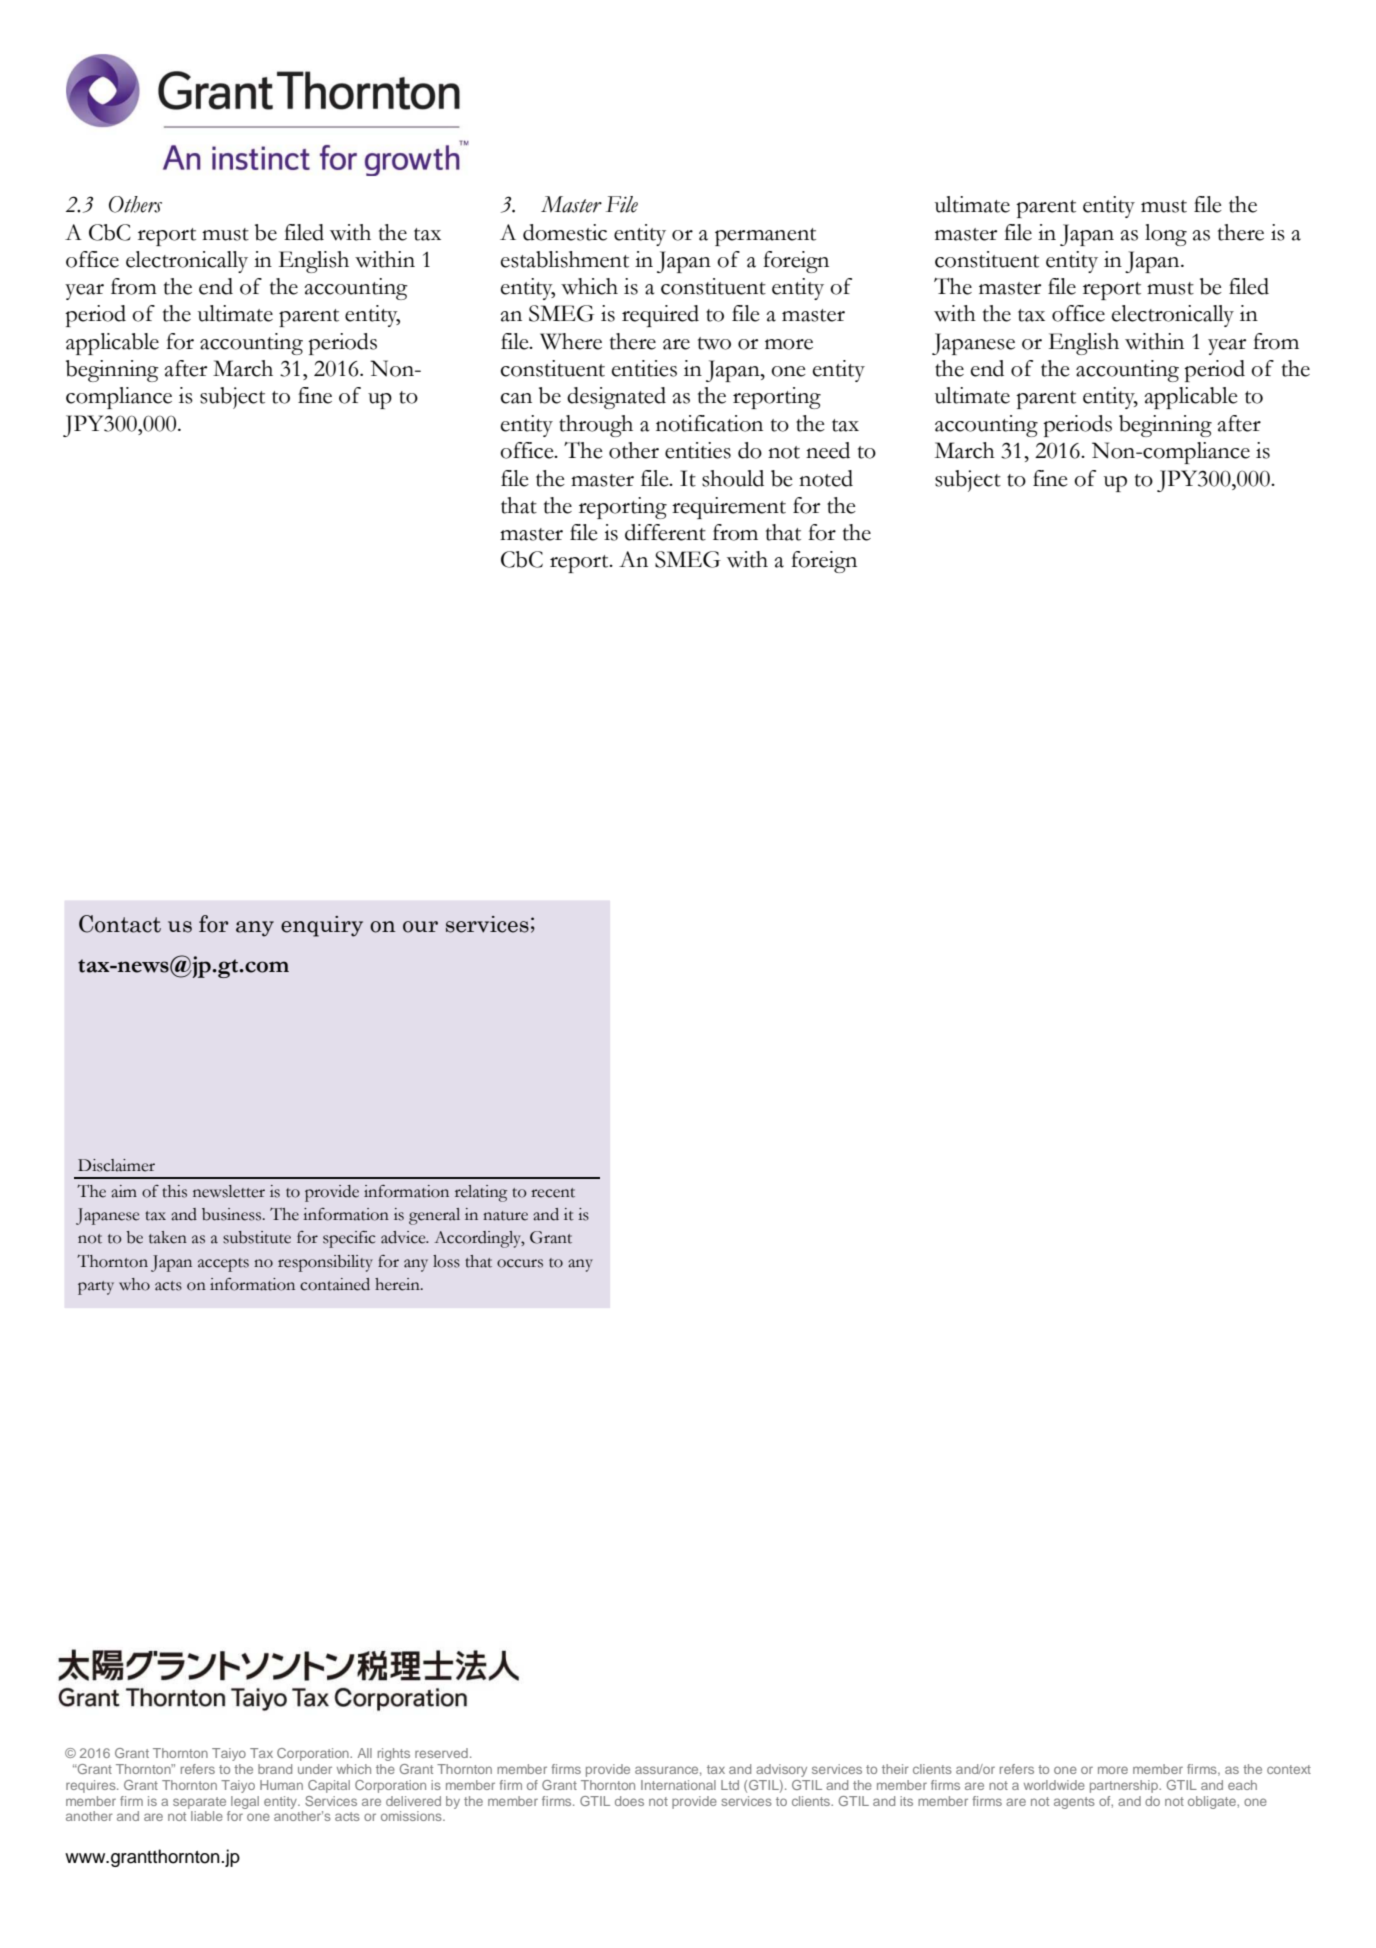  What do you see at coordinates (565, 259) in the image?
I see `establishment` at bounding box center [565, 259].
